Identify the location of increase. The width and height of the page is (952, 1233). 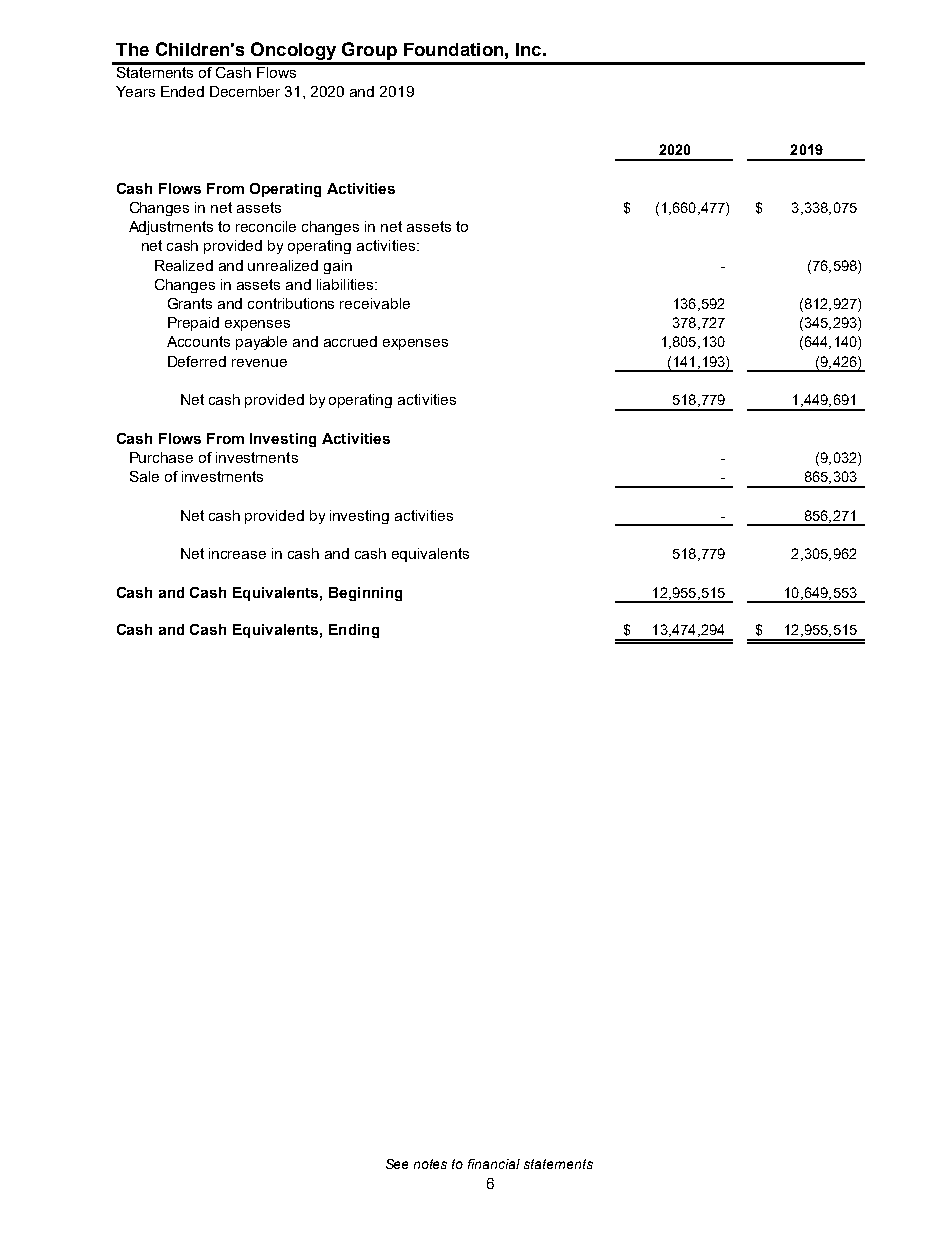
(237, 553).
